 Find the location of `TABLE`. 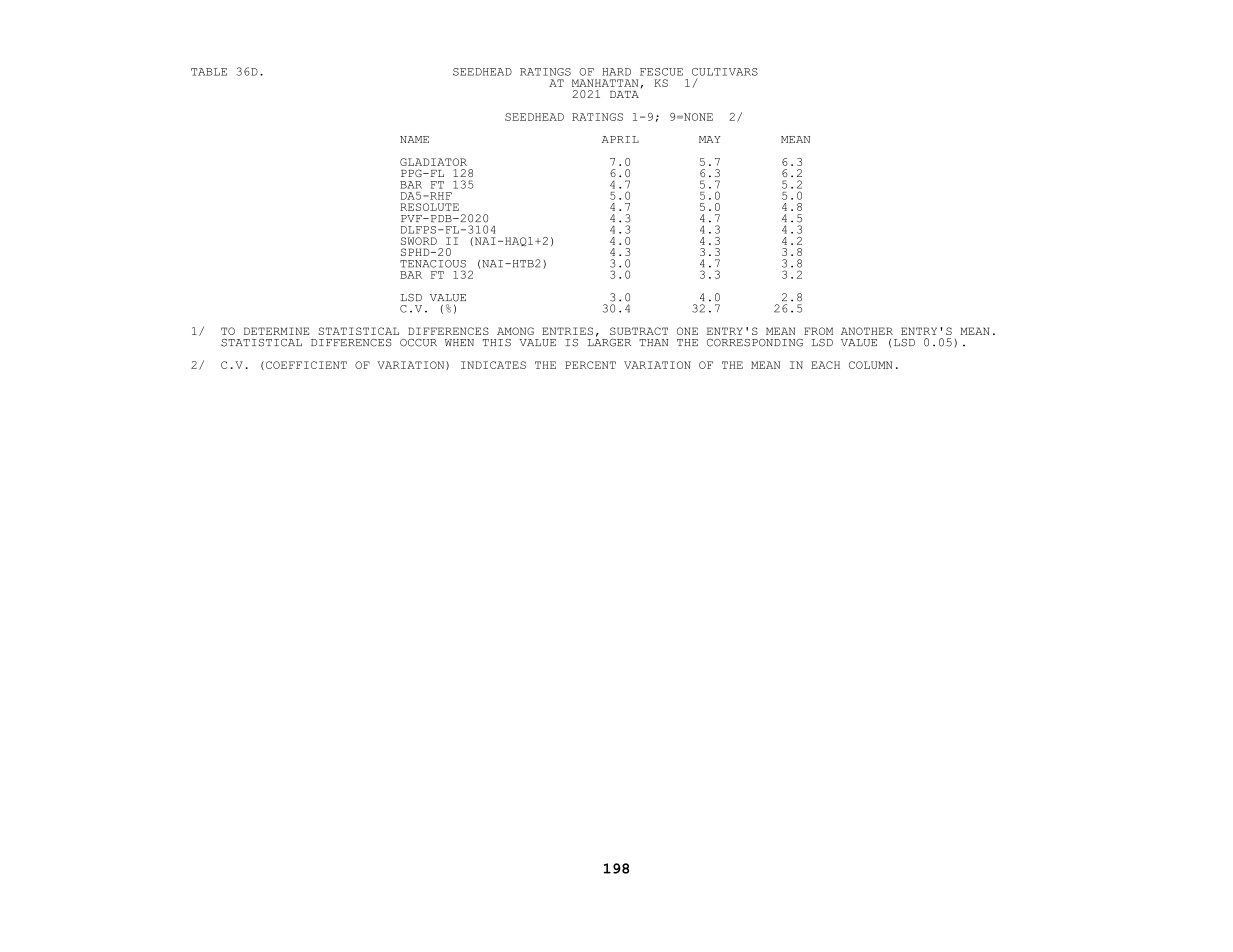

TABLE is located at coordinates (209, 72).
